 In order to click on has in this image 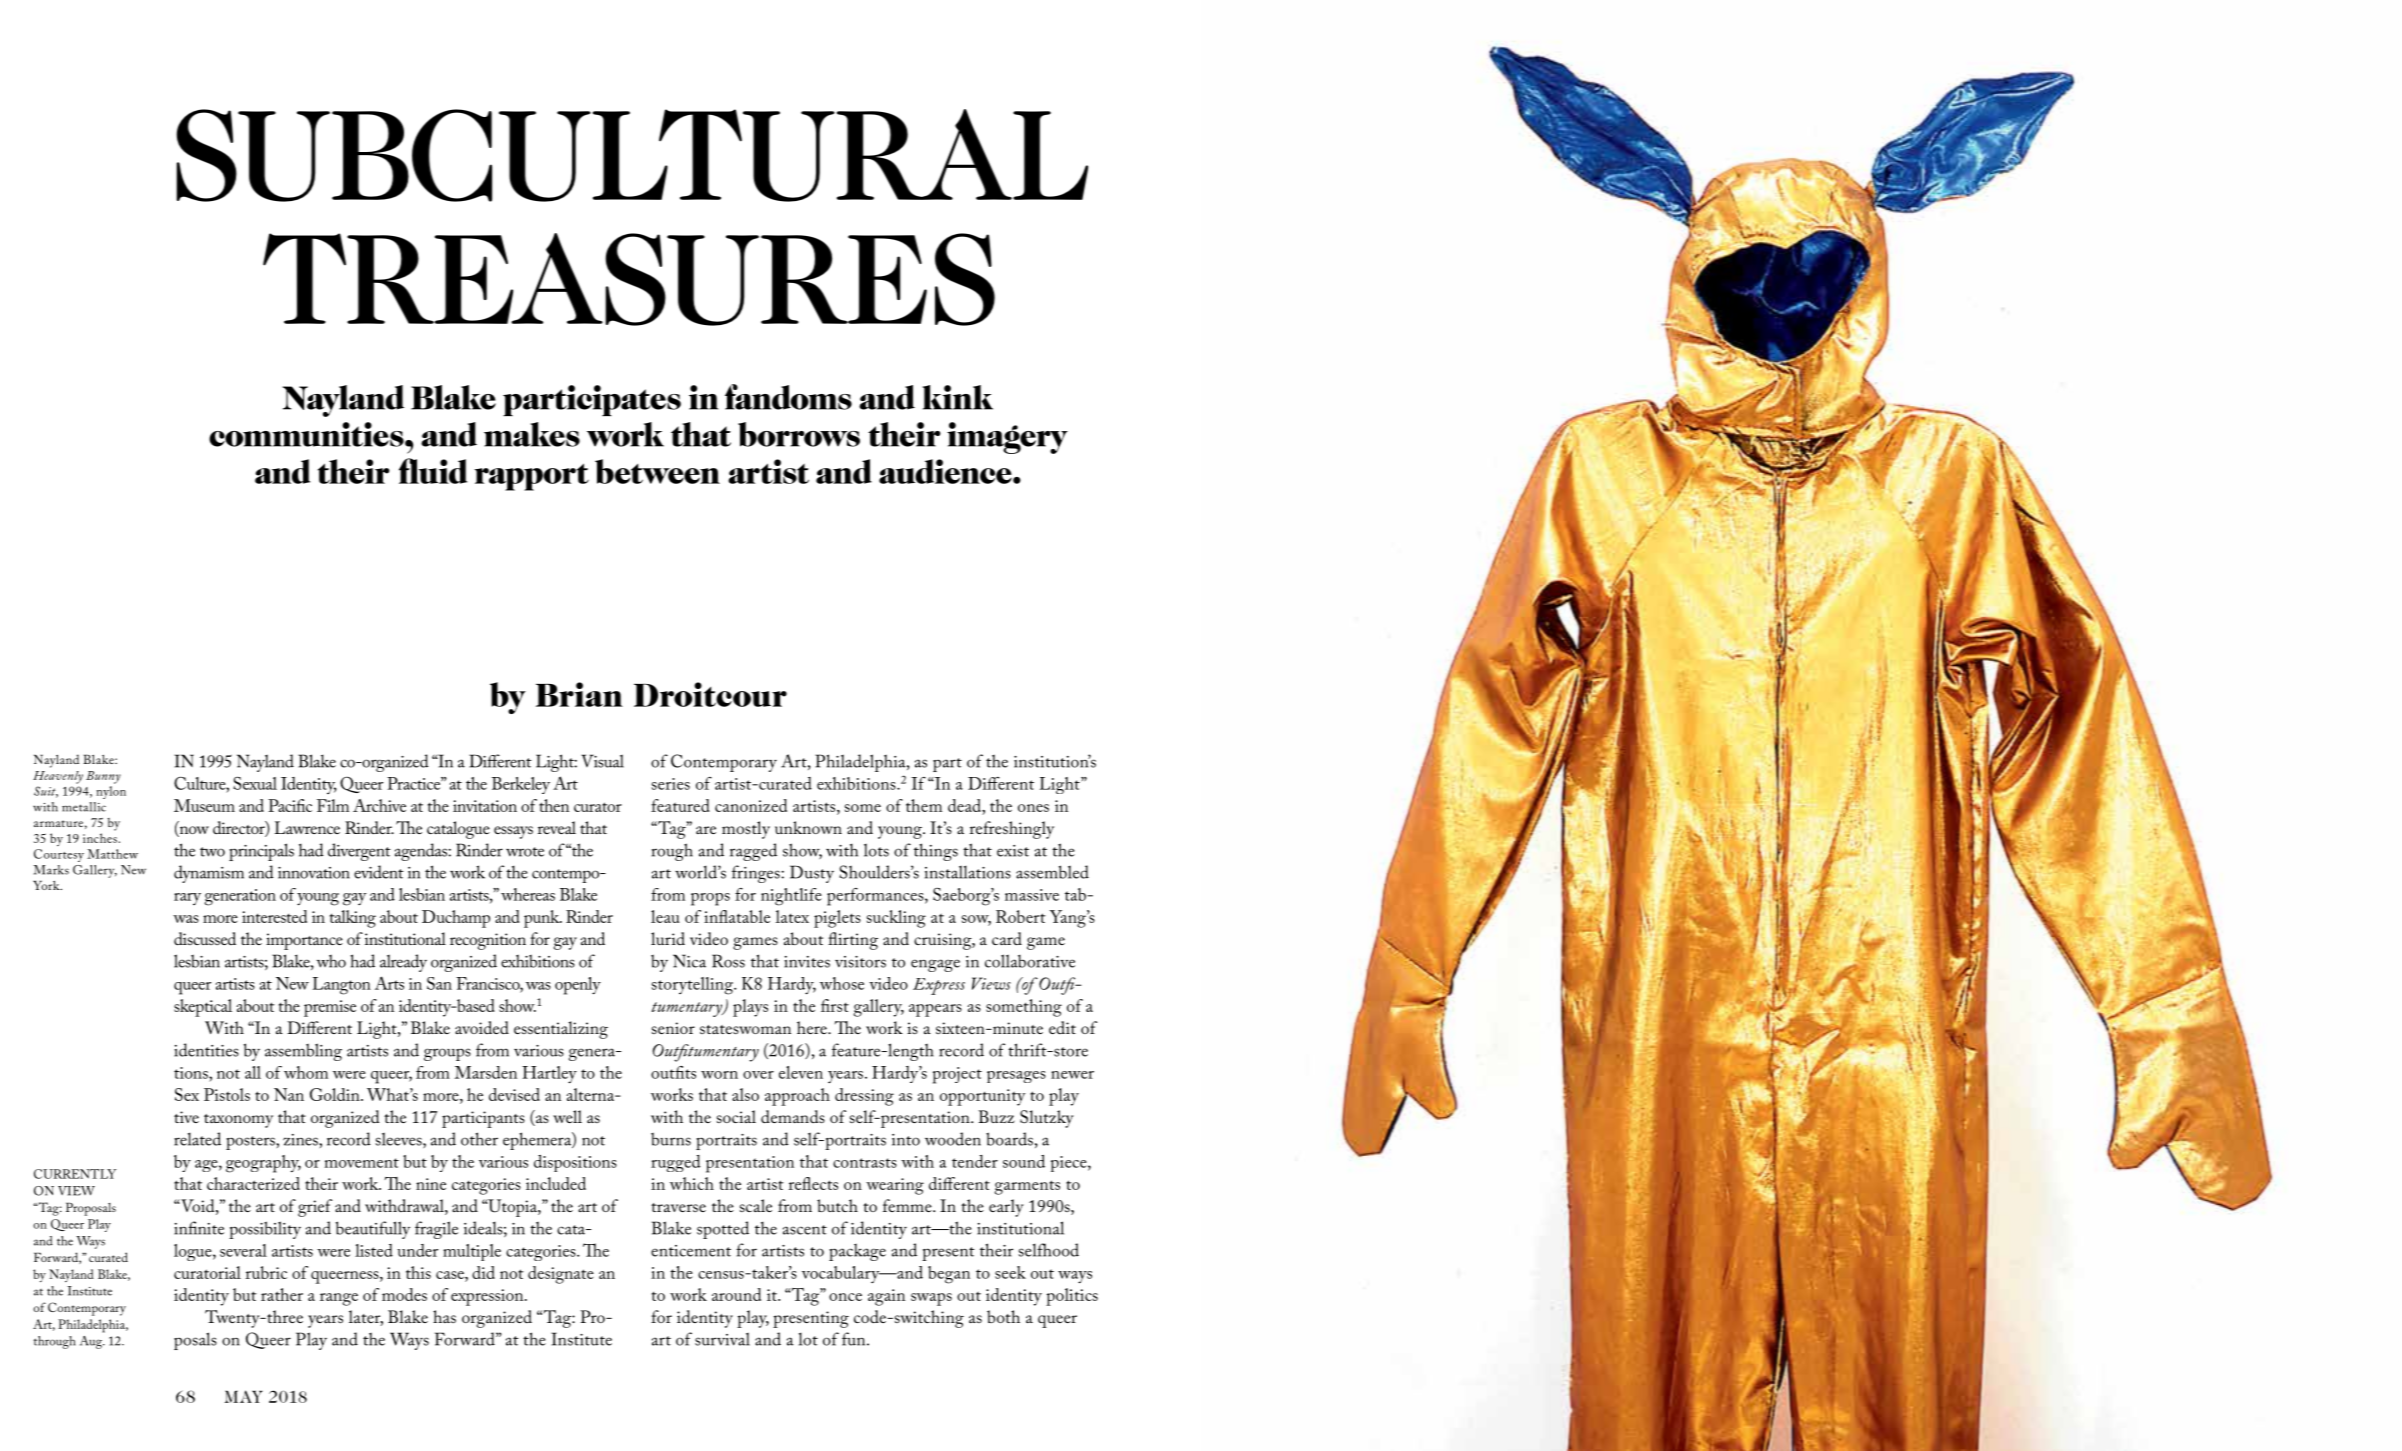, I will do `click(444, 1316)`.
